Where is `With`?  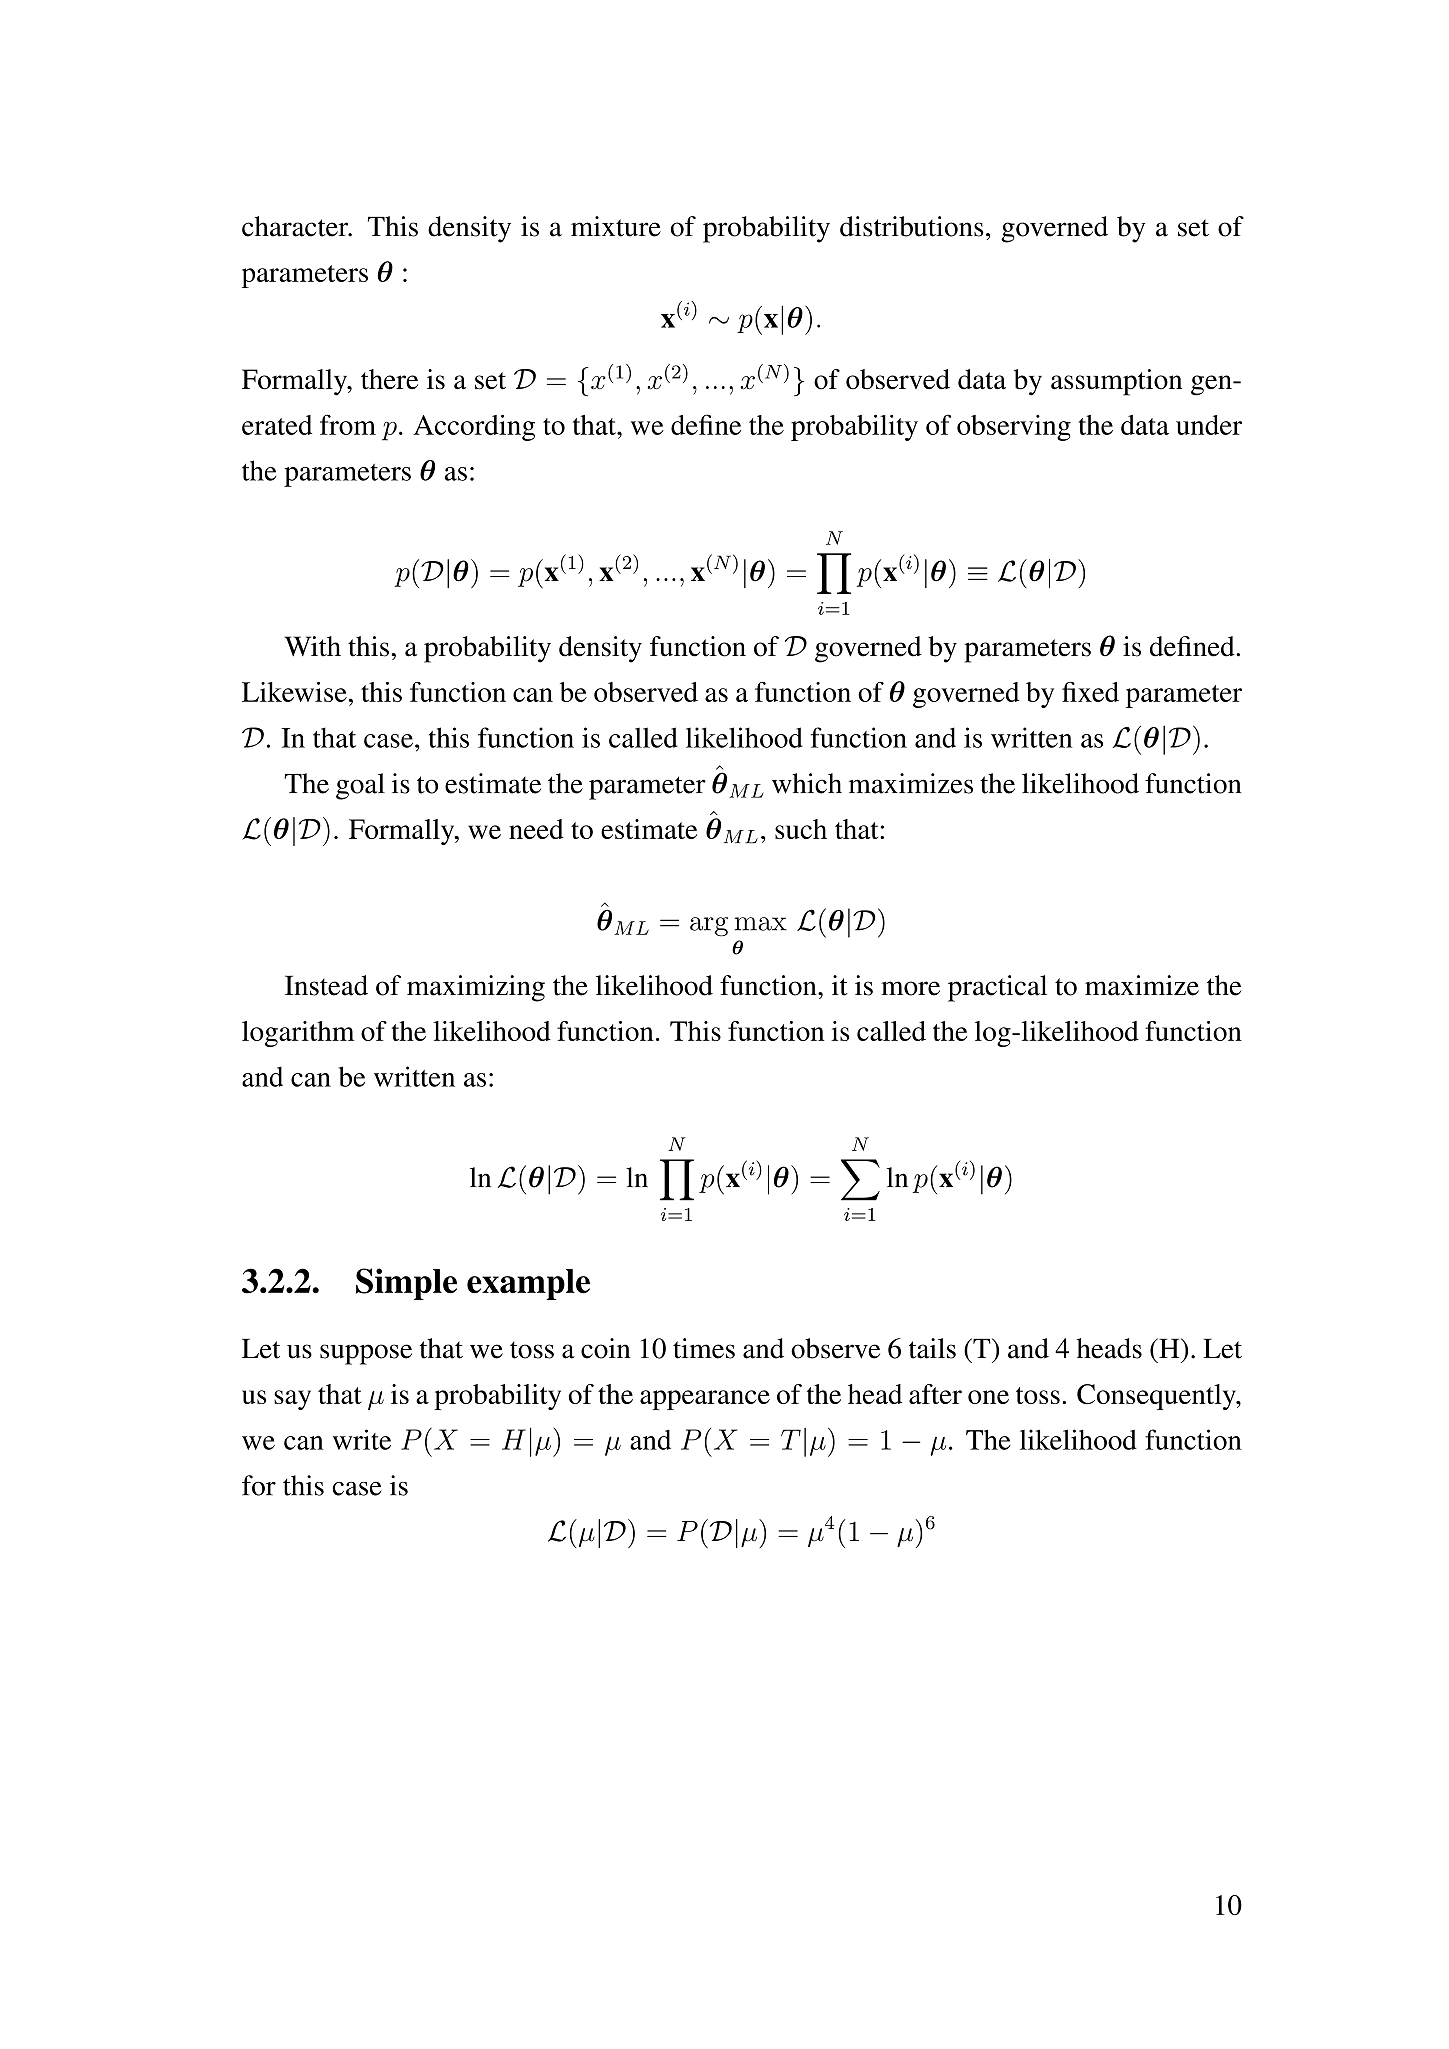 With is located at coordinates (312, 646).
